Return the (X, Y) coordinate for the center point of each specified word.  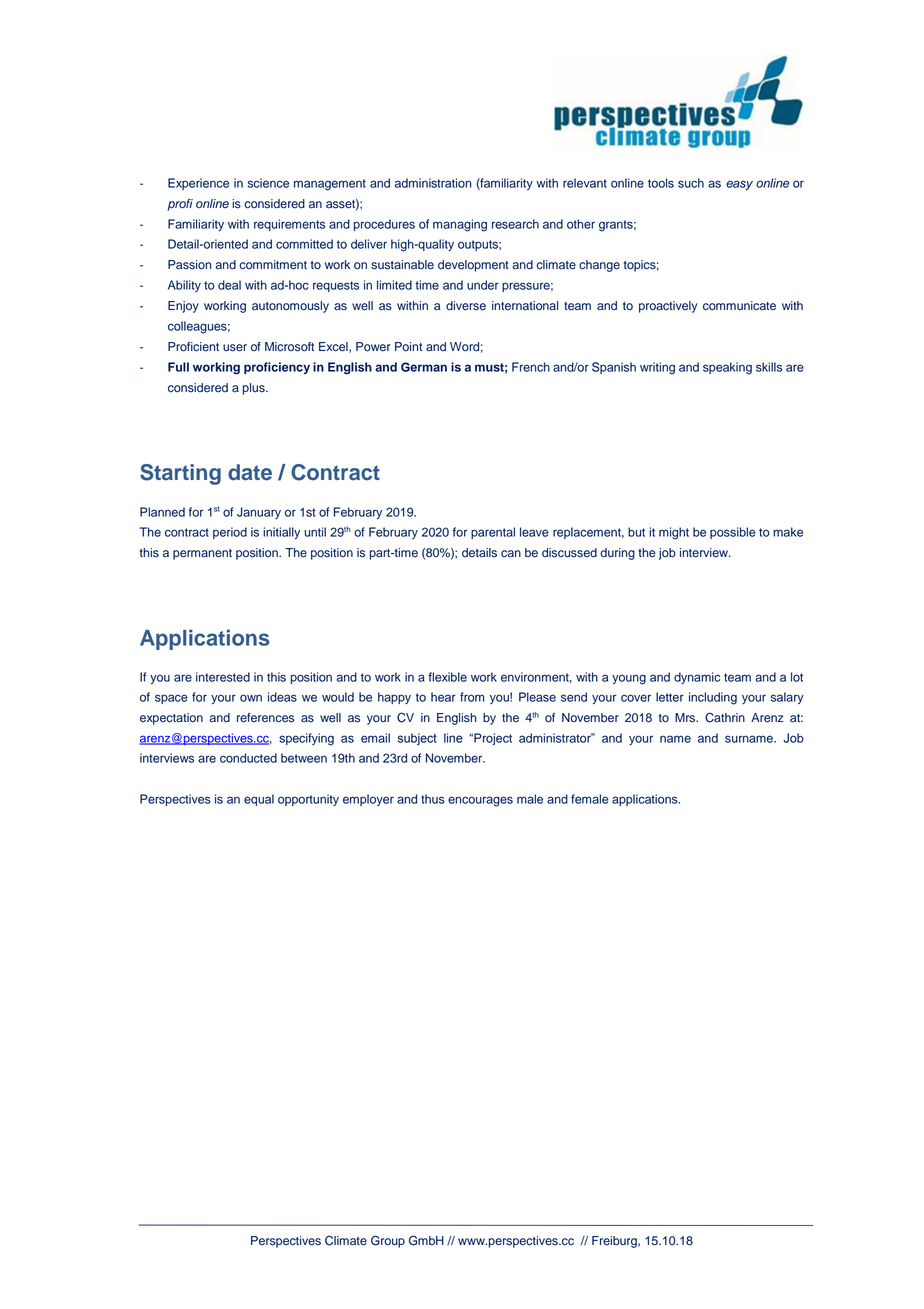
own (251, 698)
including (713, 698)
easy (739, 185)
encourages (480, 801)
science (268, 183)
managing (460, 225)
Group (388, 1241)
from (472, 697)
